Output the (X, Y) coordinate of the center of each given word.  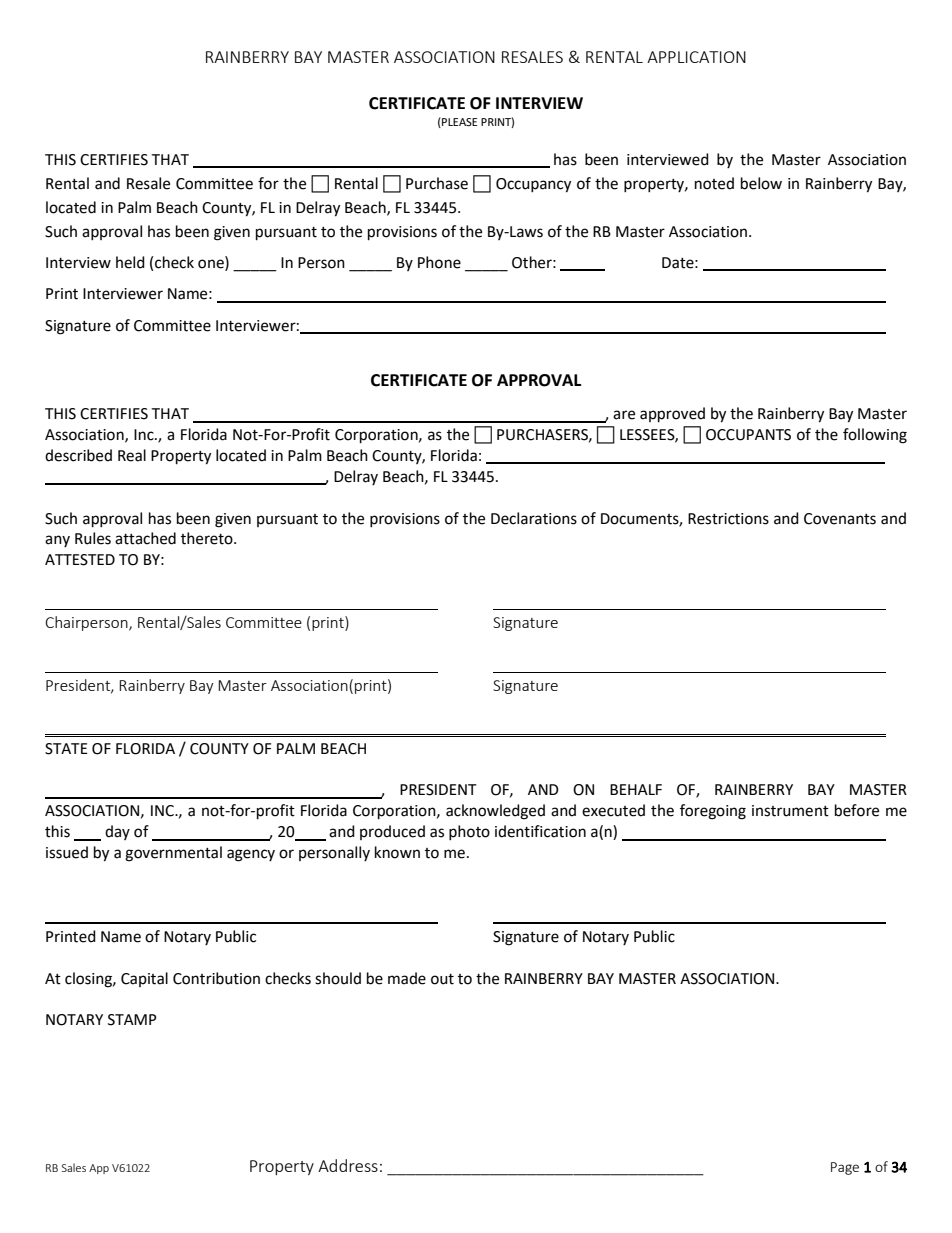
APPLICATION (696, 57)
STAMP (132, 1020)
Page (845, 1168)
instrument (790, 811)
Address (348, 1165)
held (130, 262)
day (117, 832)
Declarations (534, 518)
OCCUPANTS (748, 435)
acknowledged (495, 812)
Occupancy (533, 185)
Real (132, 455)
